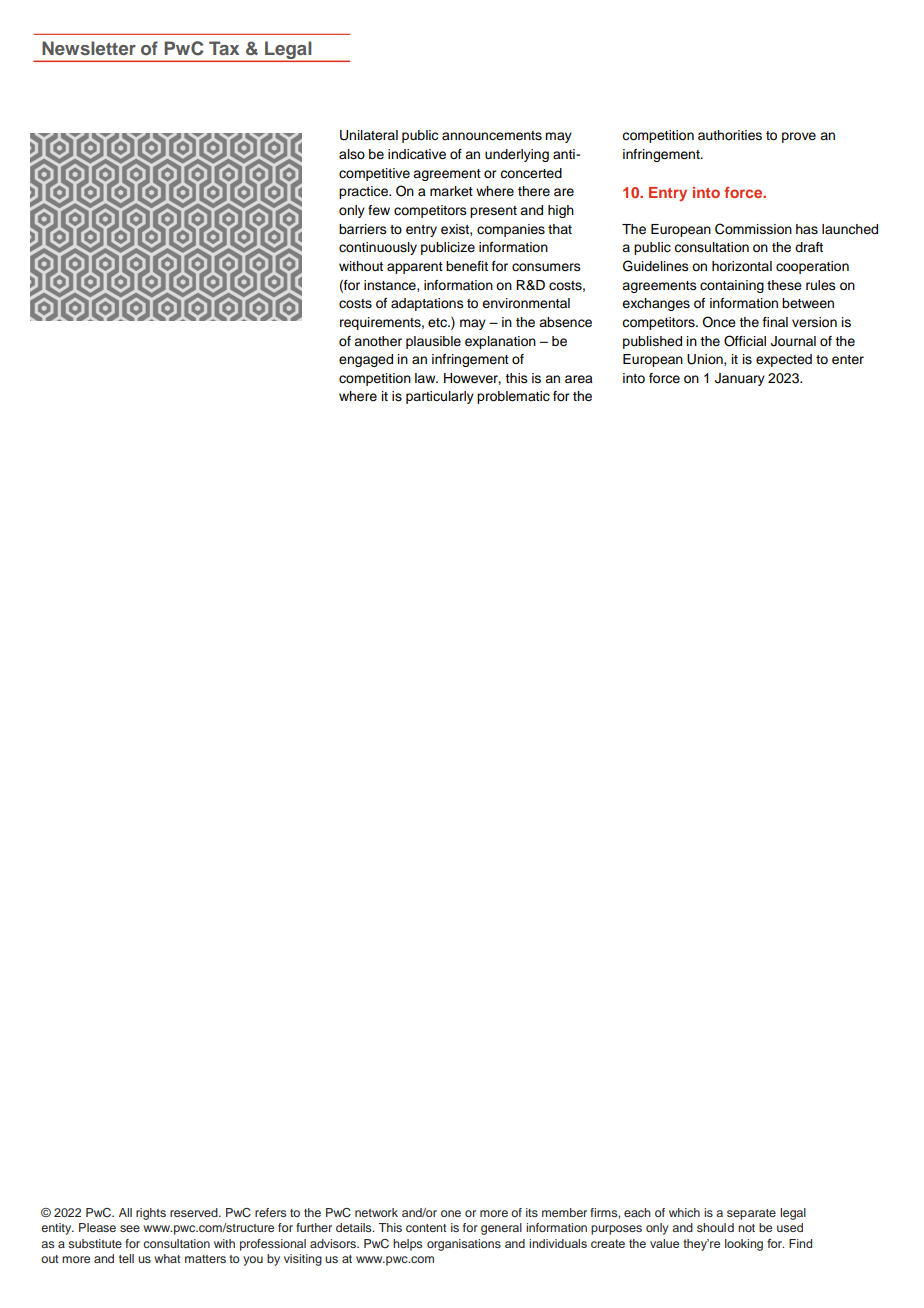 This screenshot has width=924, height=1308. I want to click on engaged, so click(366, 360).
